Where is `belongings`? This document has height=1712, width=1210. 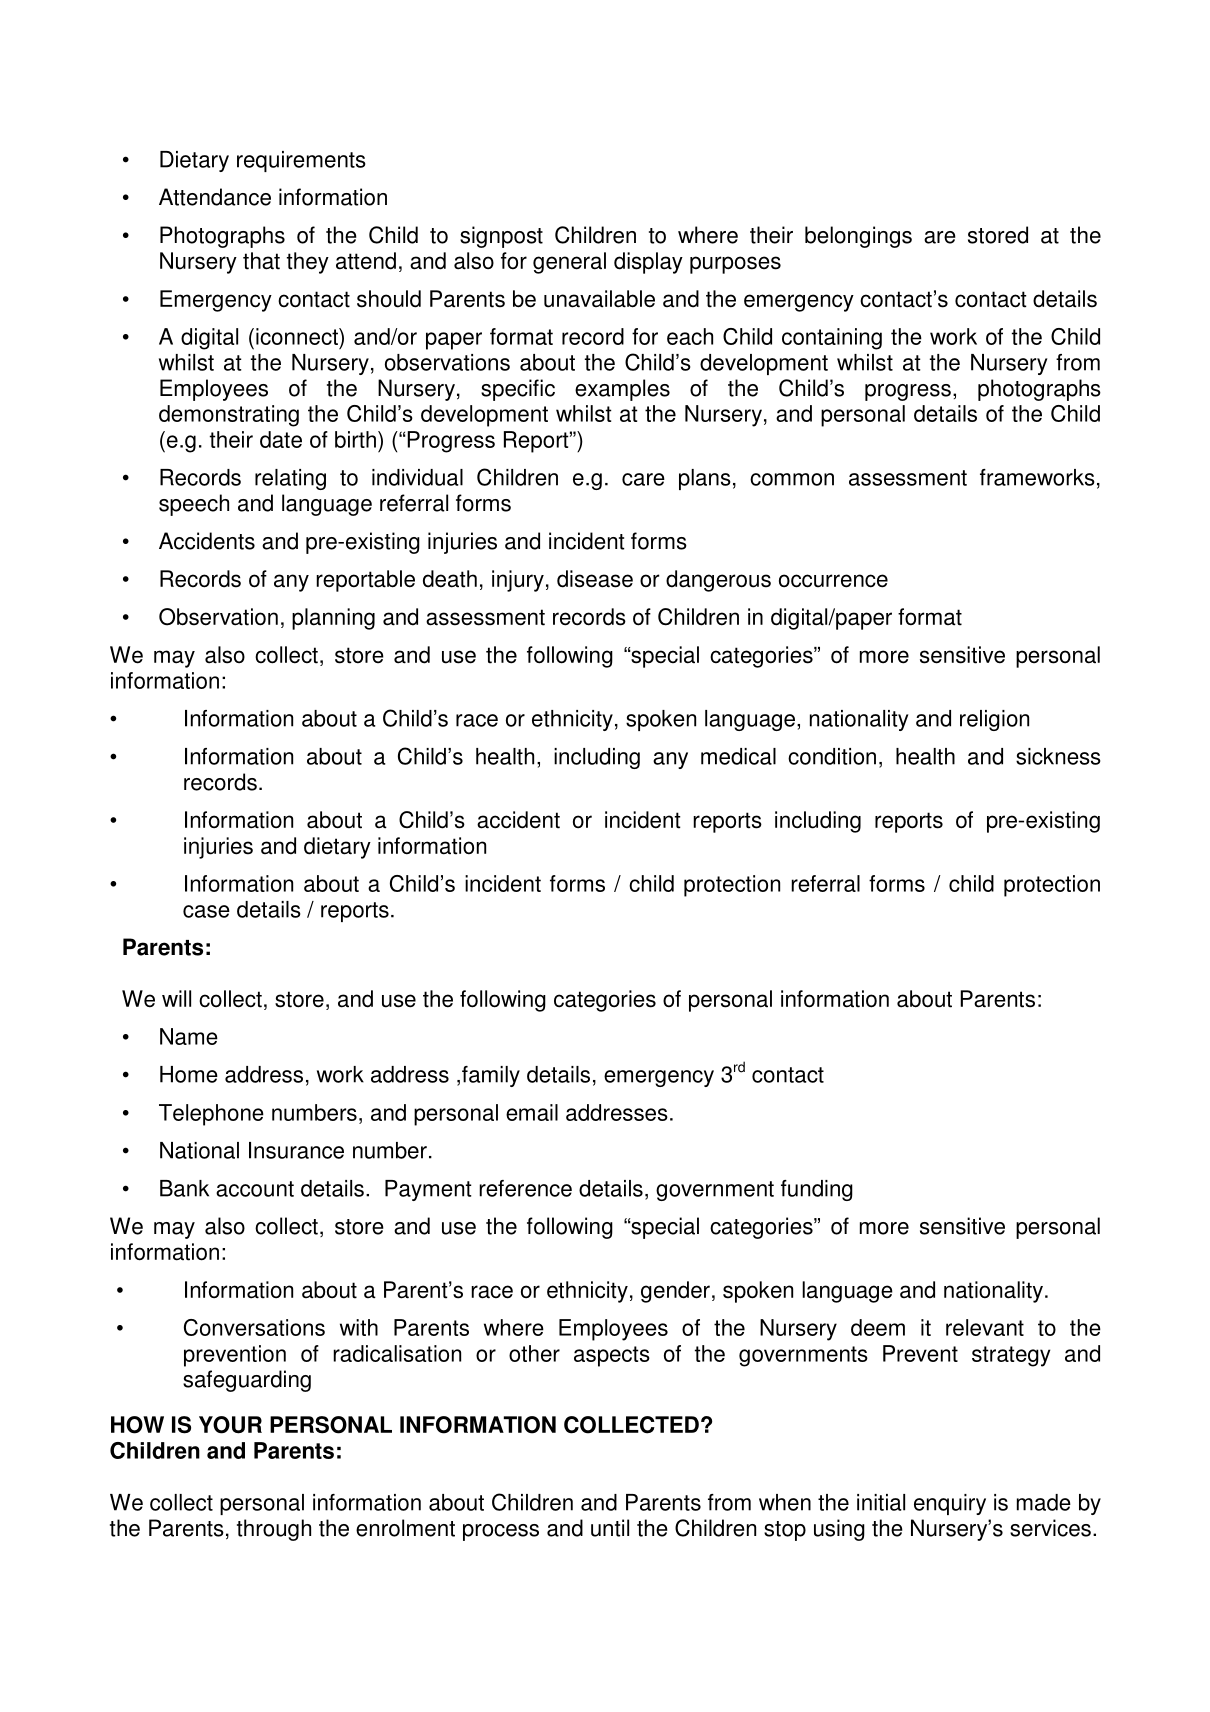
belongings is located at coordinates (858, 237).
